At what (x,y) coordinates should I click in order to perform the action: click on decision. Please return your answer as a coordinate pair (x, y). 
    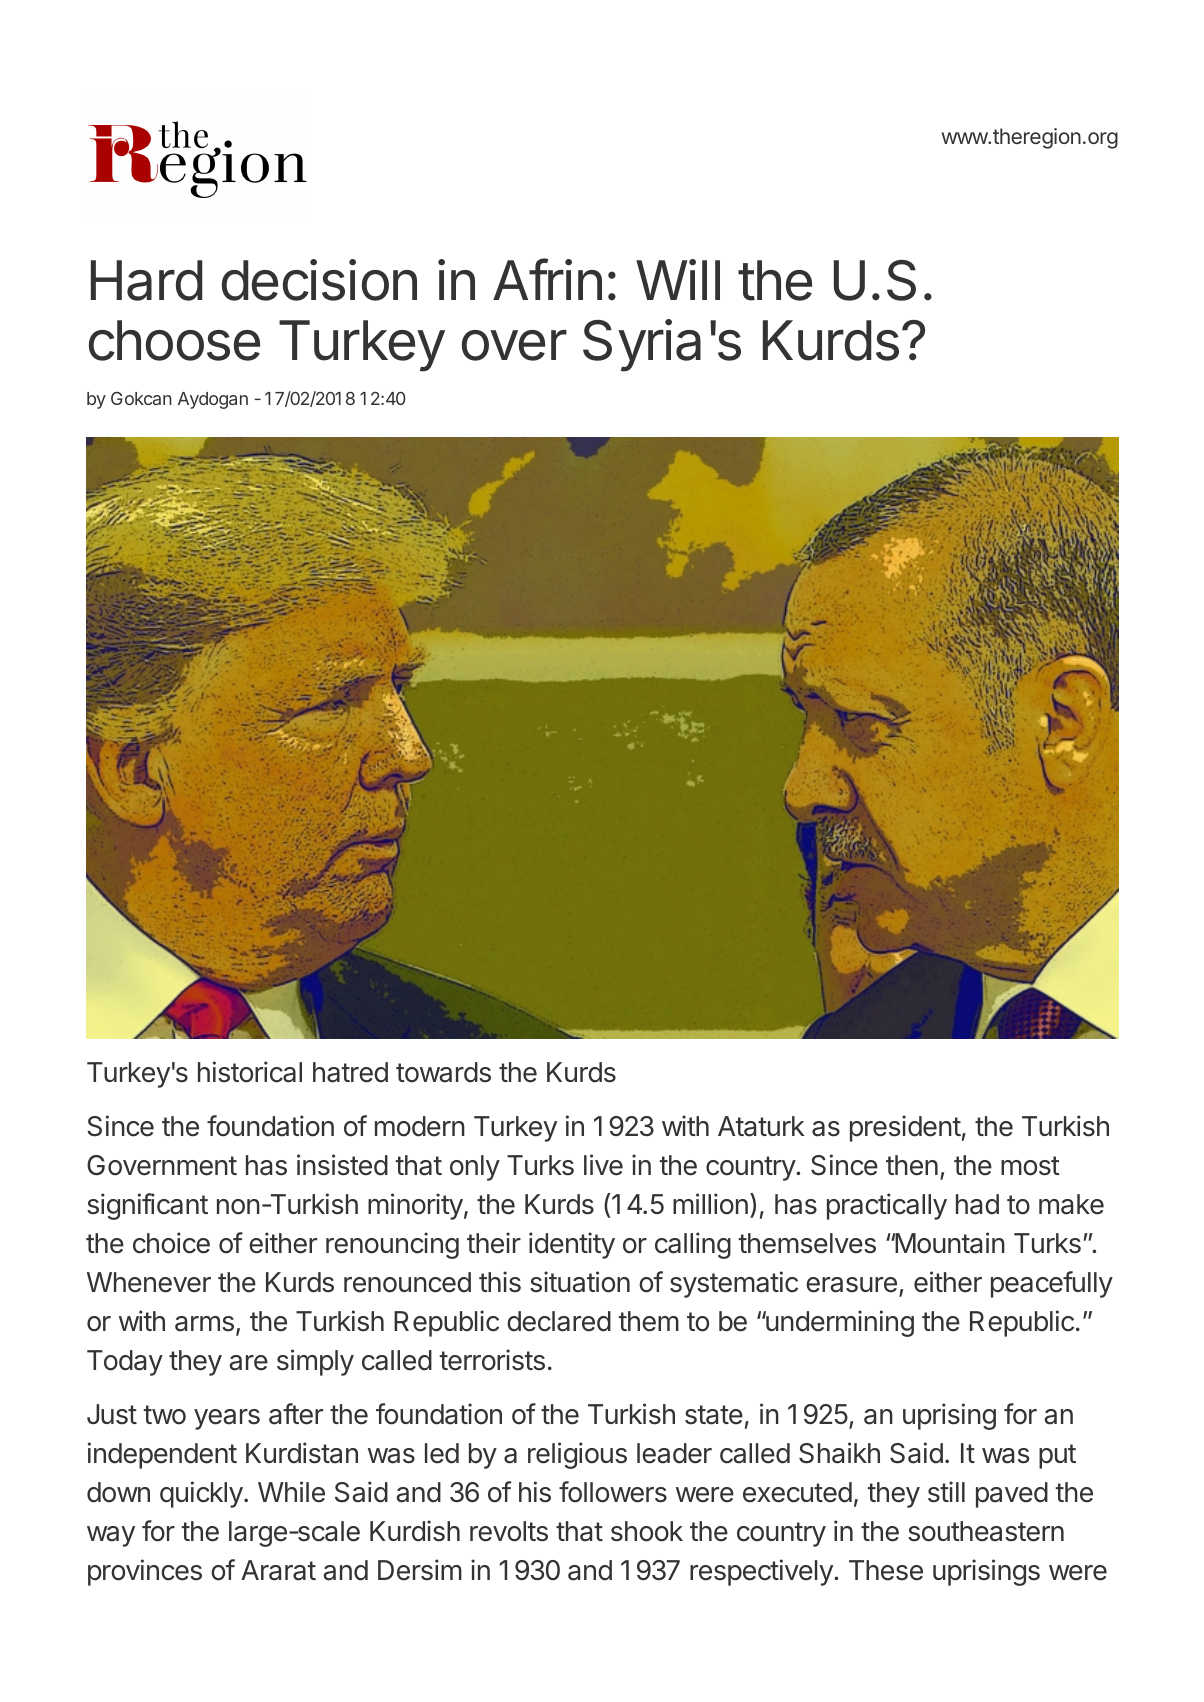
    Looking at the image, I should click on (319, 280).
